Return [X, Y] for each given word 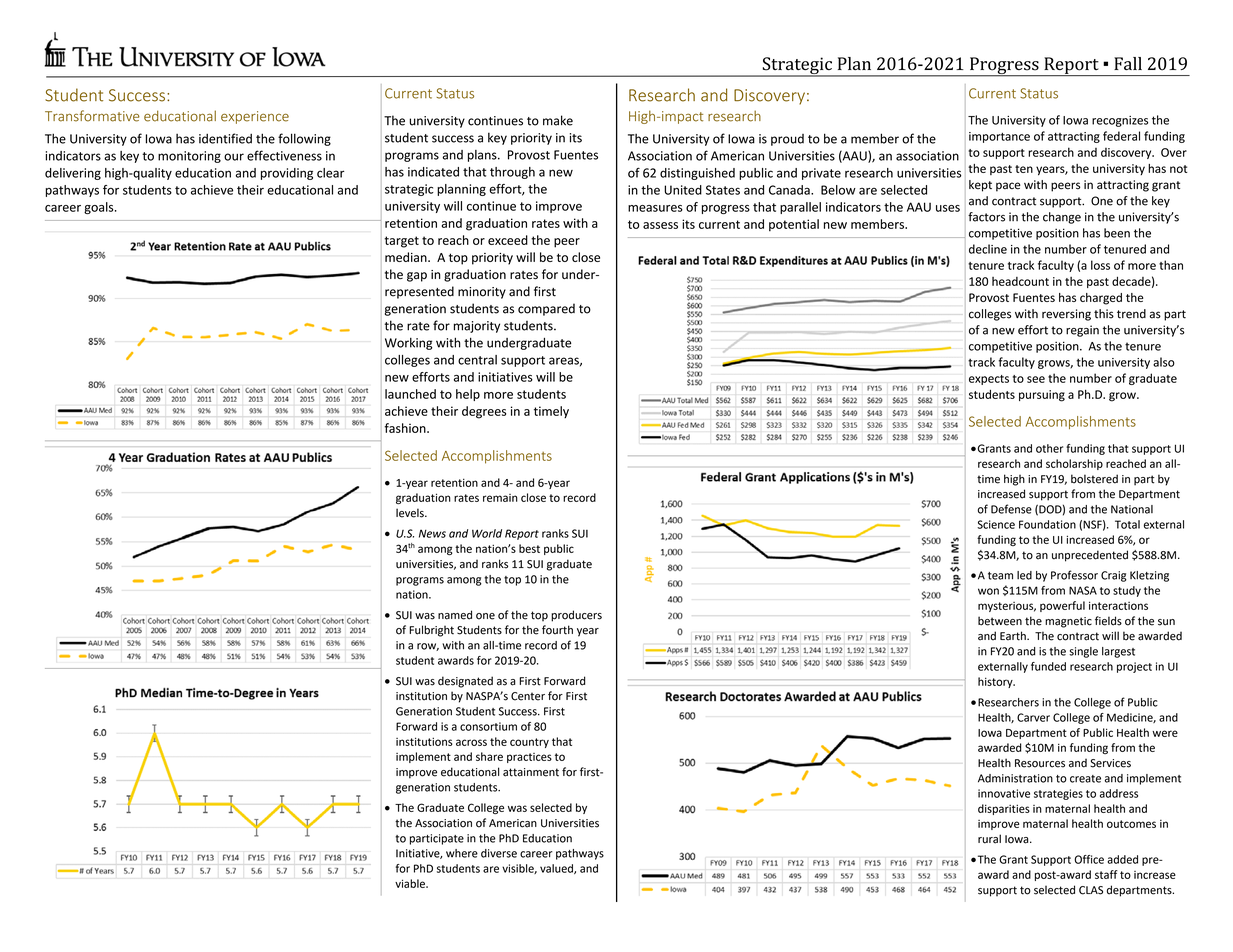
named [455, 615]
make [558, 120]
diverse [499, 853]
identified [225, 138]
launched [410, 394]
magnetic [1068, 622]
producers [576, 616]
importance [999, 137]
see [1036, 379]
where [462, 853]
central [477, 360]
